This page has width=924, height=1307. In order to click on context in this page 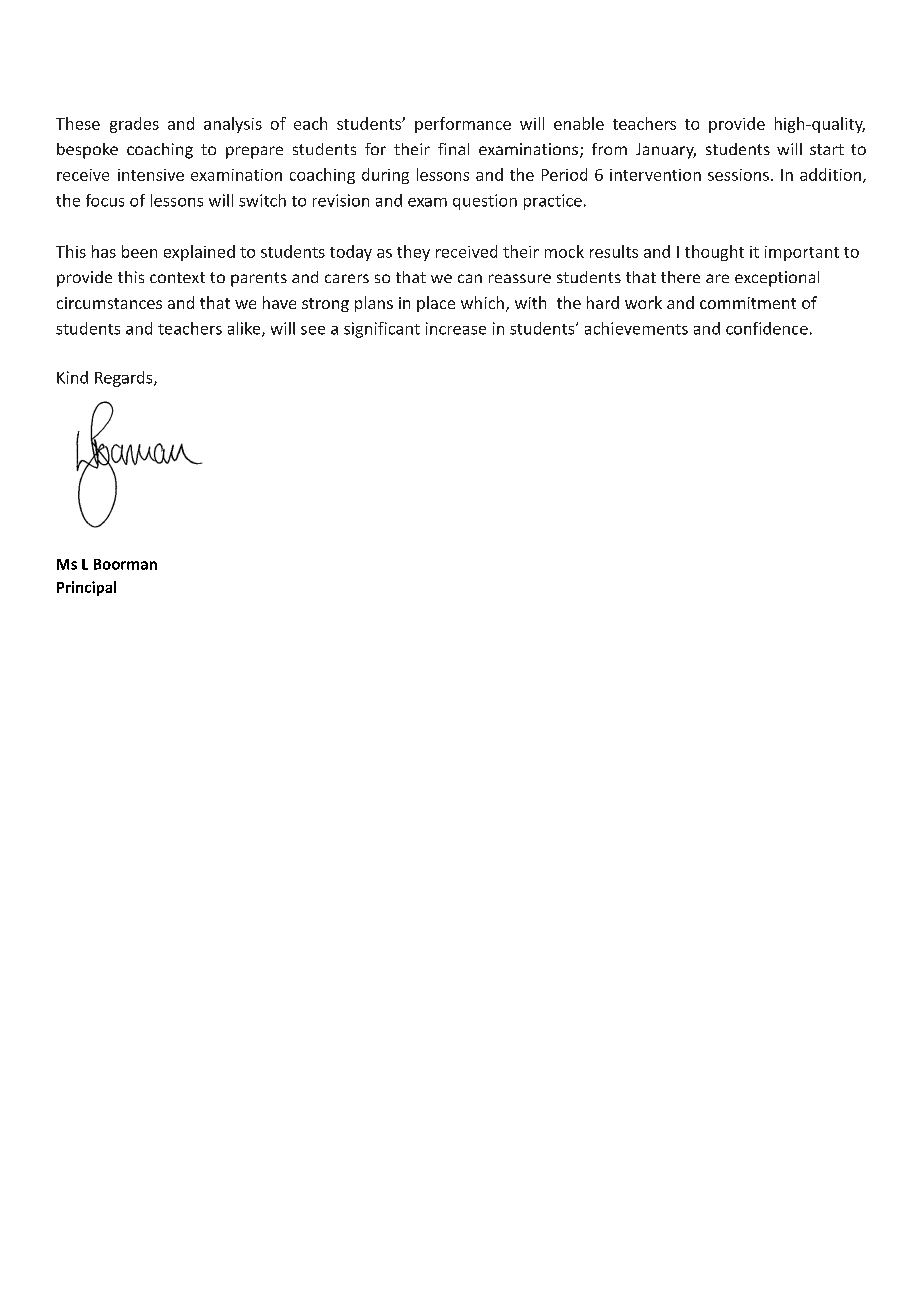, I will do `click(177, 277)`.
